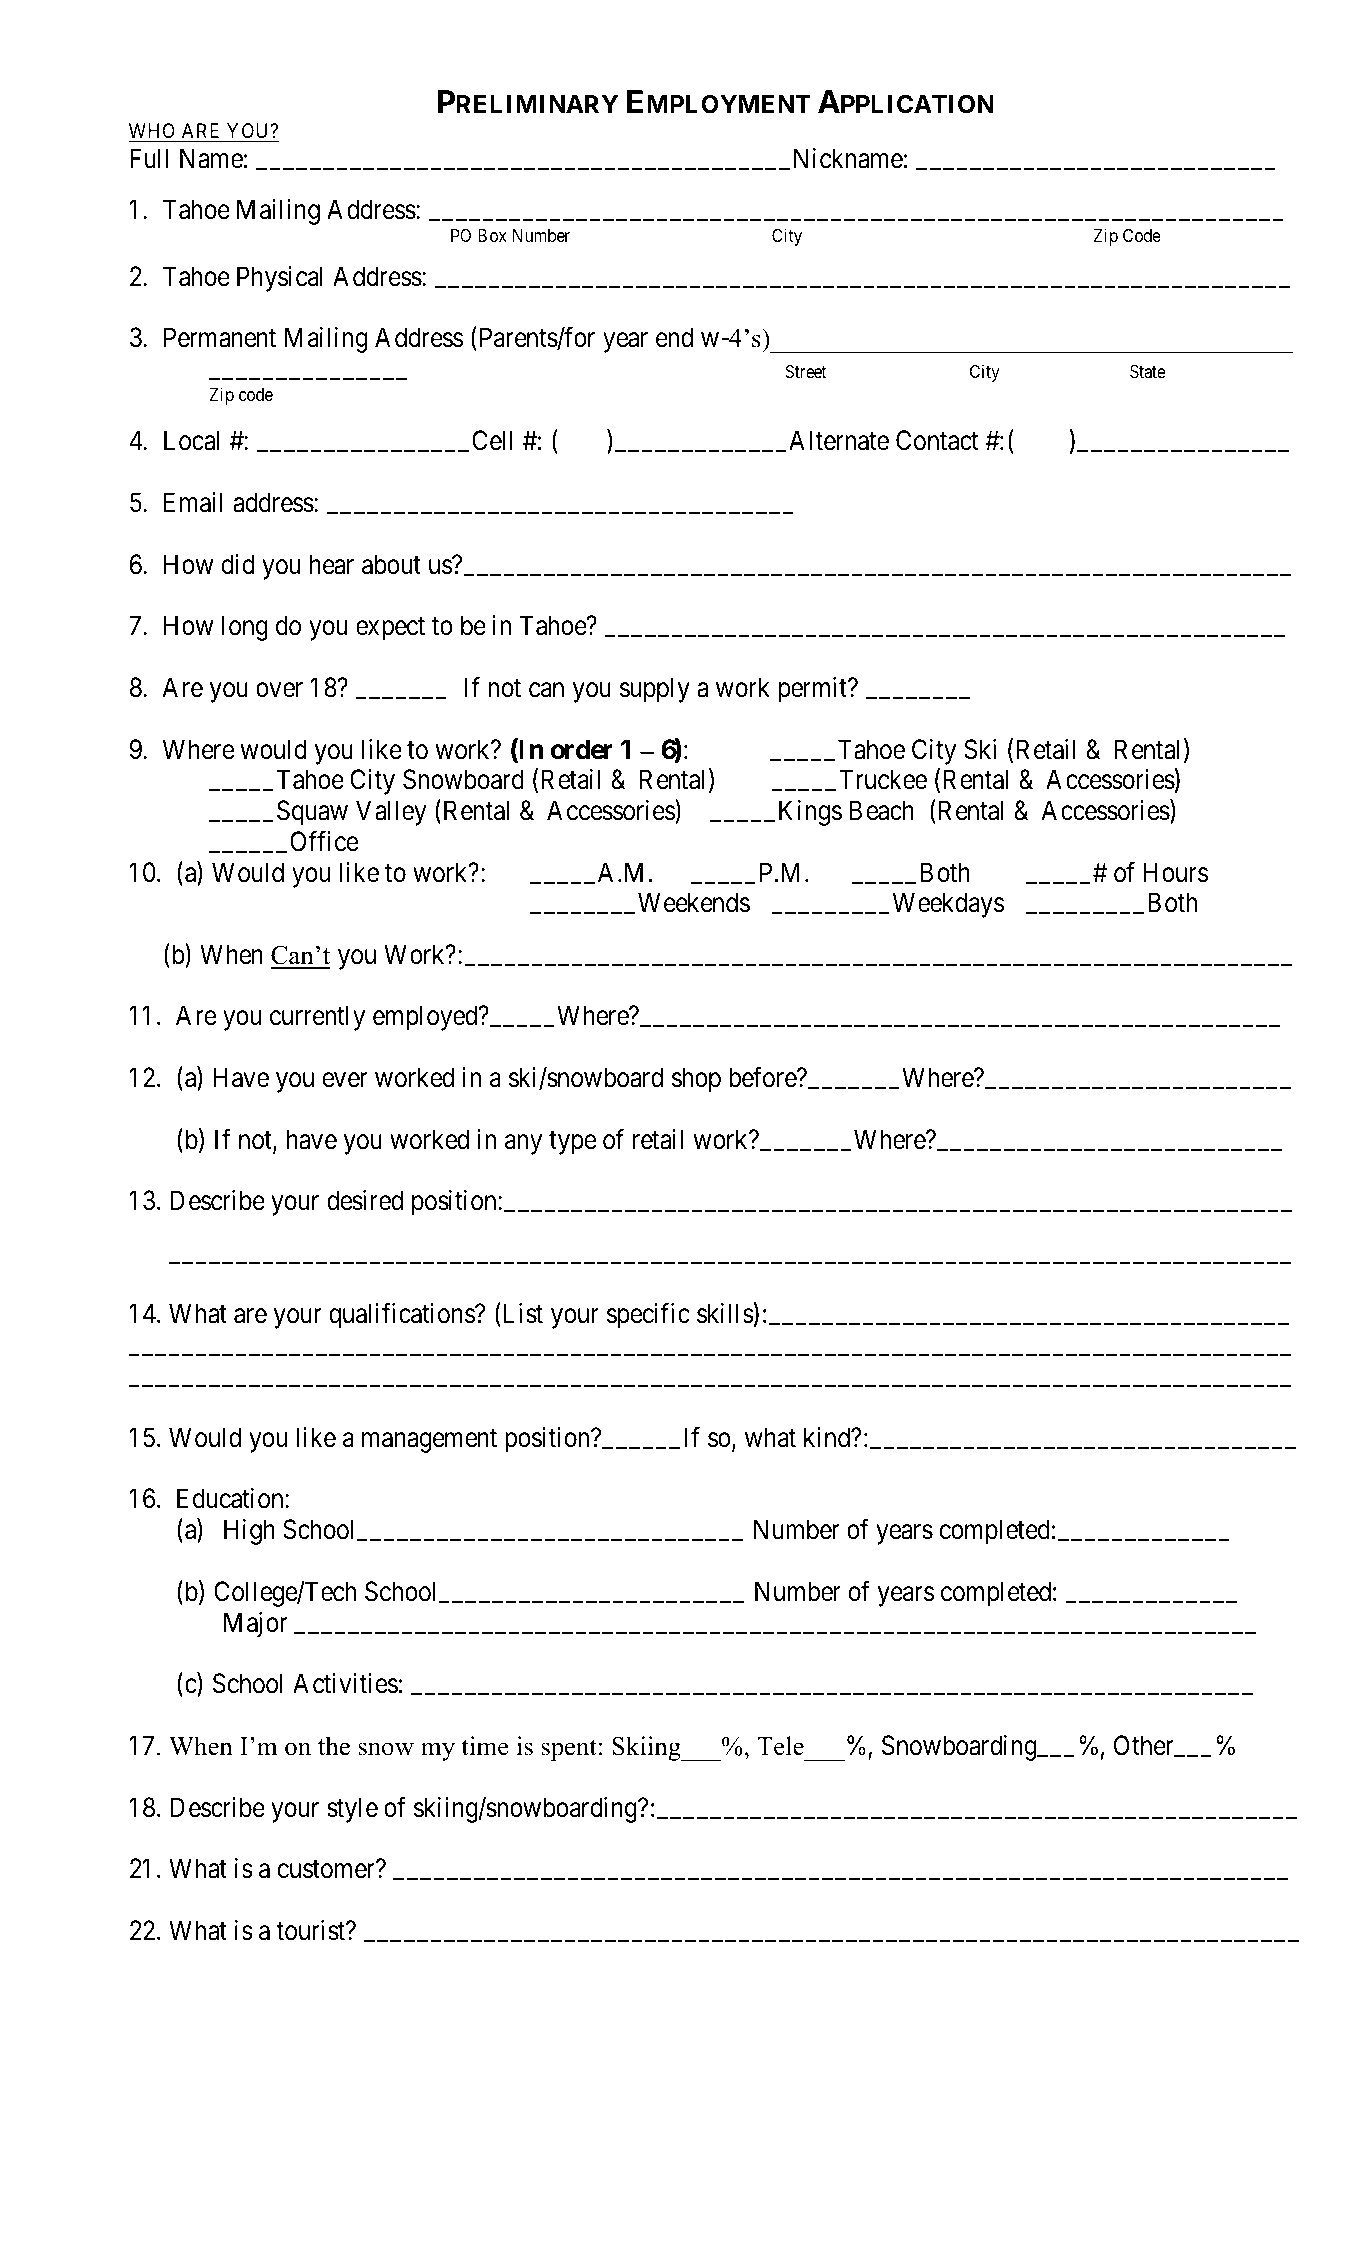  What do you see at coordinates (1148, 372) in the page?
I see `State` at bounding box center [1148, 372].
